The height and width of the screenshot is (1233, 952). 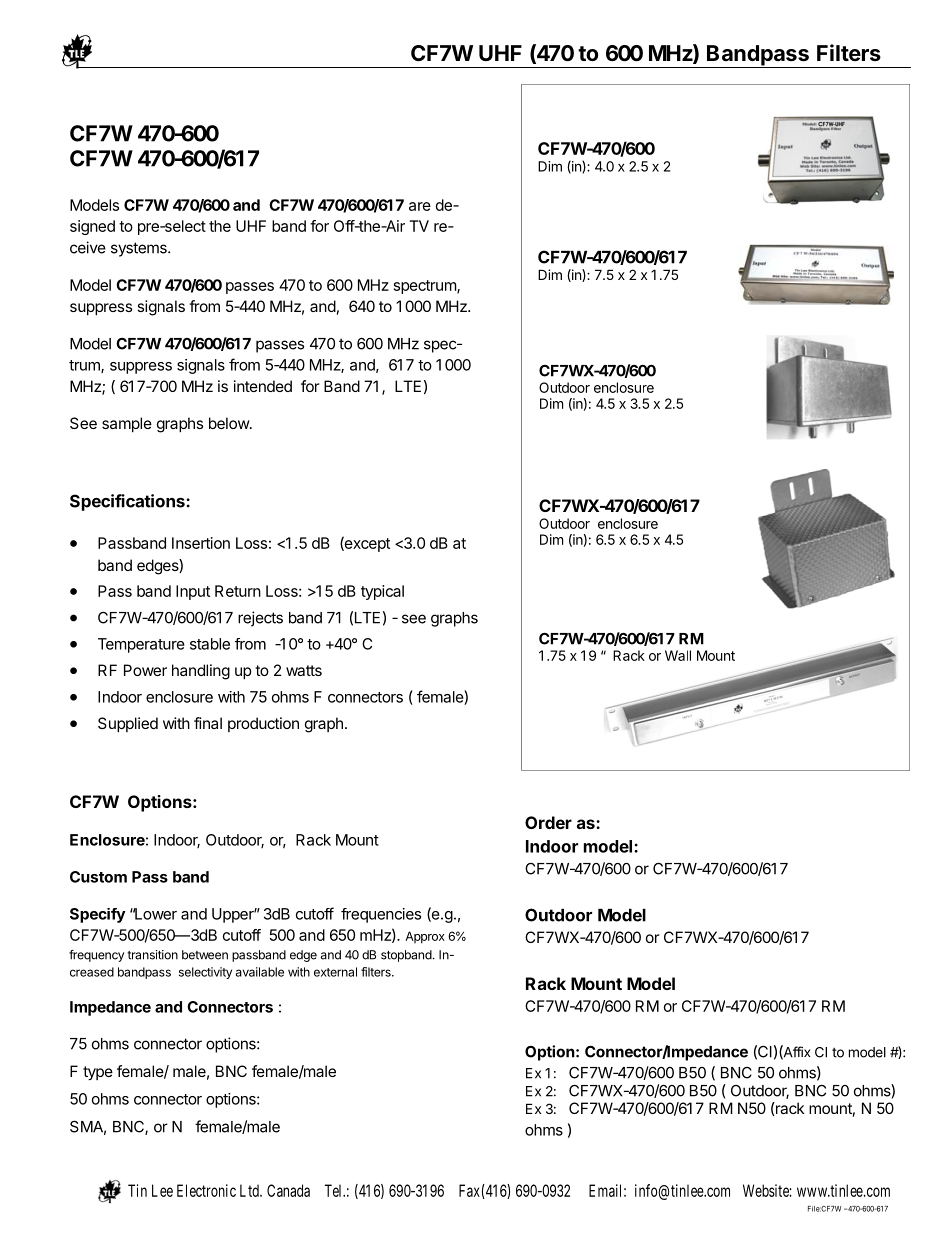 I want to click on are, so click(x=420, y=206).
